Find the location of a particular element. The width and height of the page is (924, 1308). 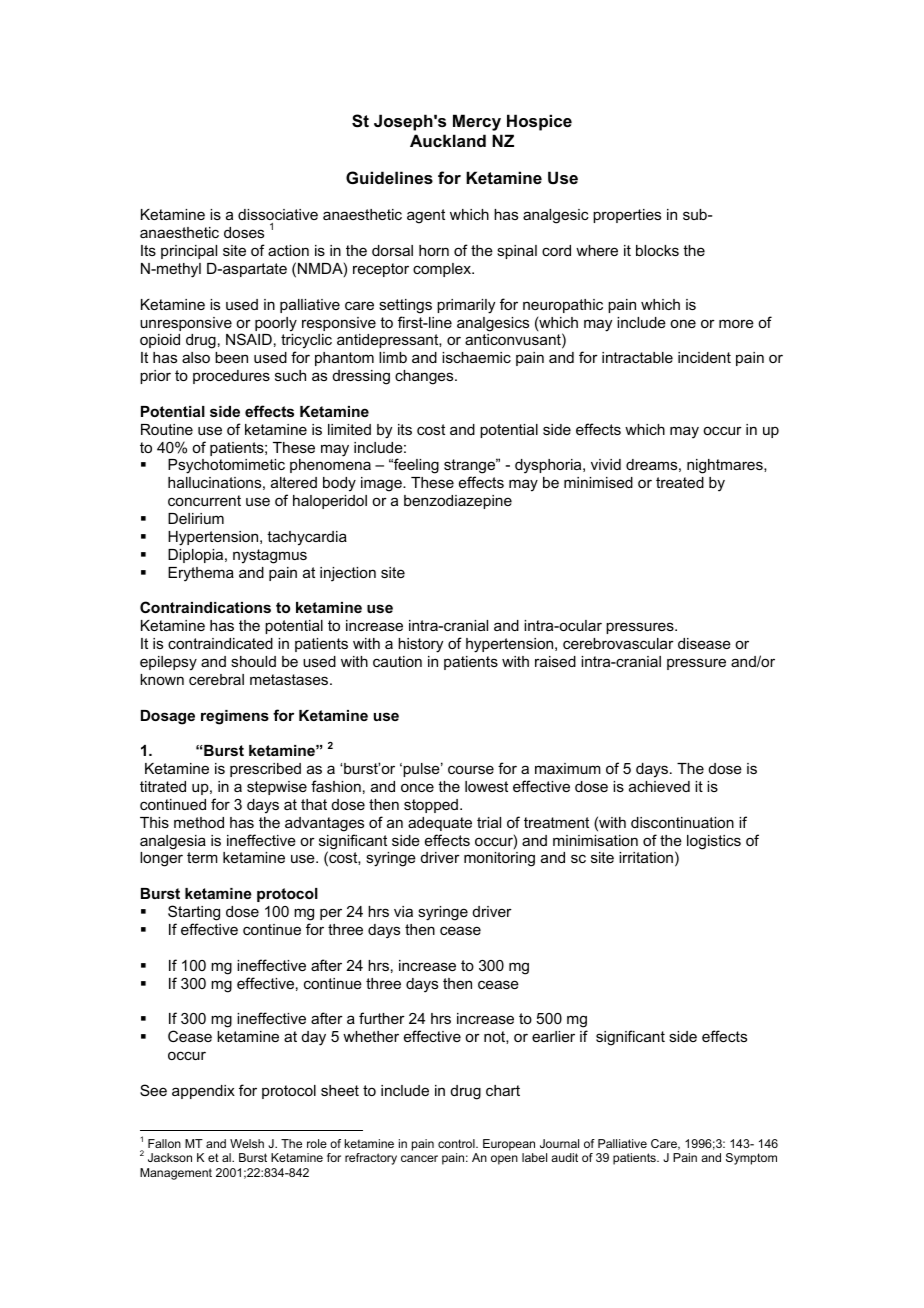

changes is located at coordinates (425, 377).
